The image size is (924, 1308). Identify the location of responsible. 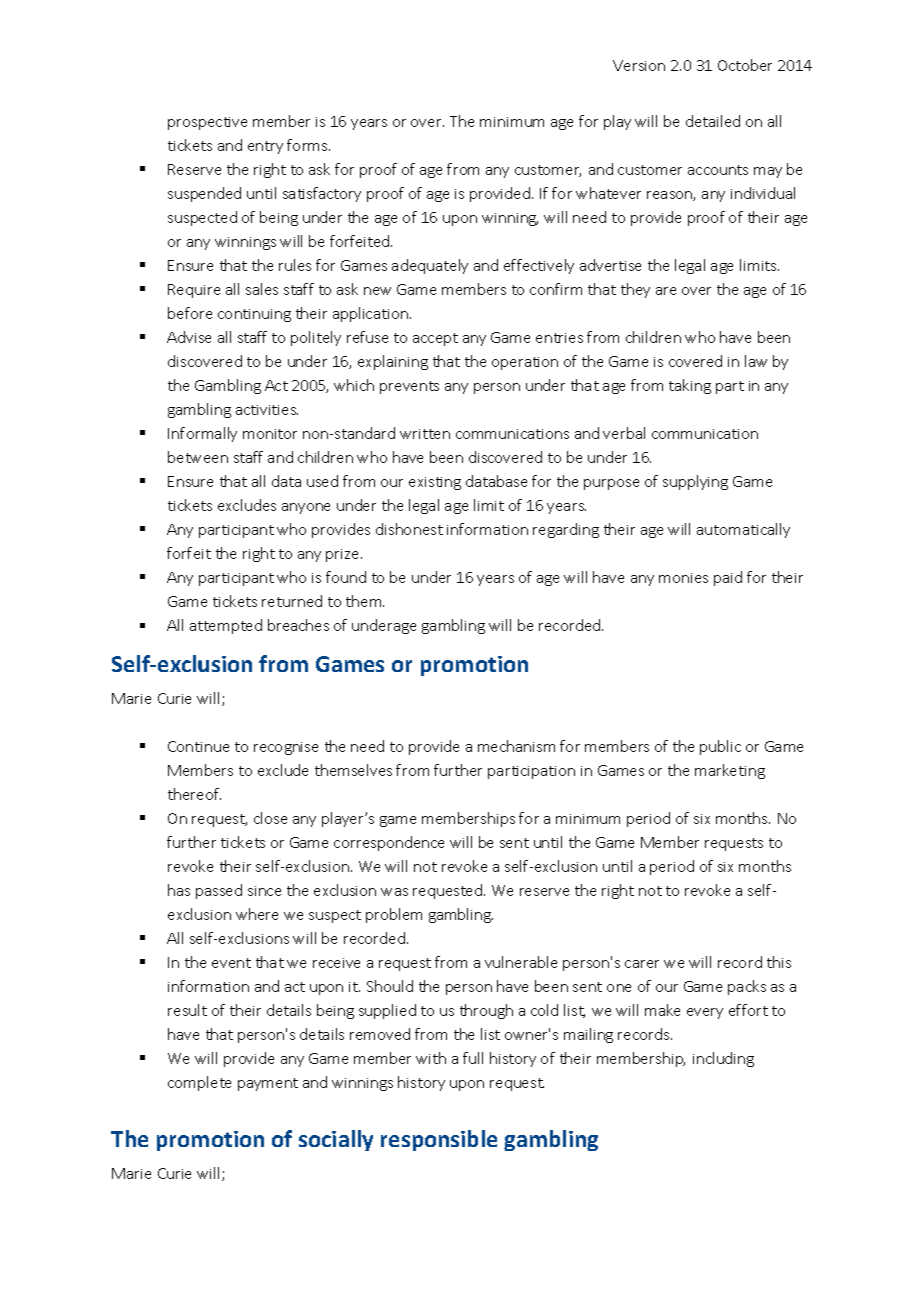
(439, 1140).
